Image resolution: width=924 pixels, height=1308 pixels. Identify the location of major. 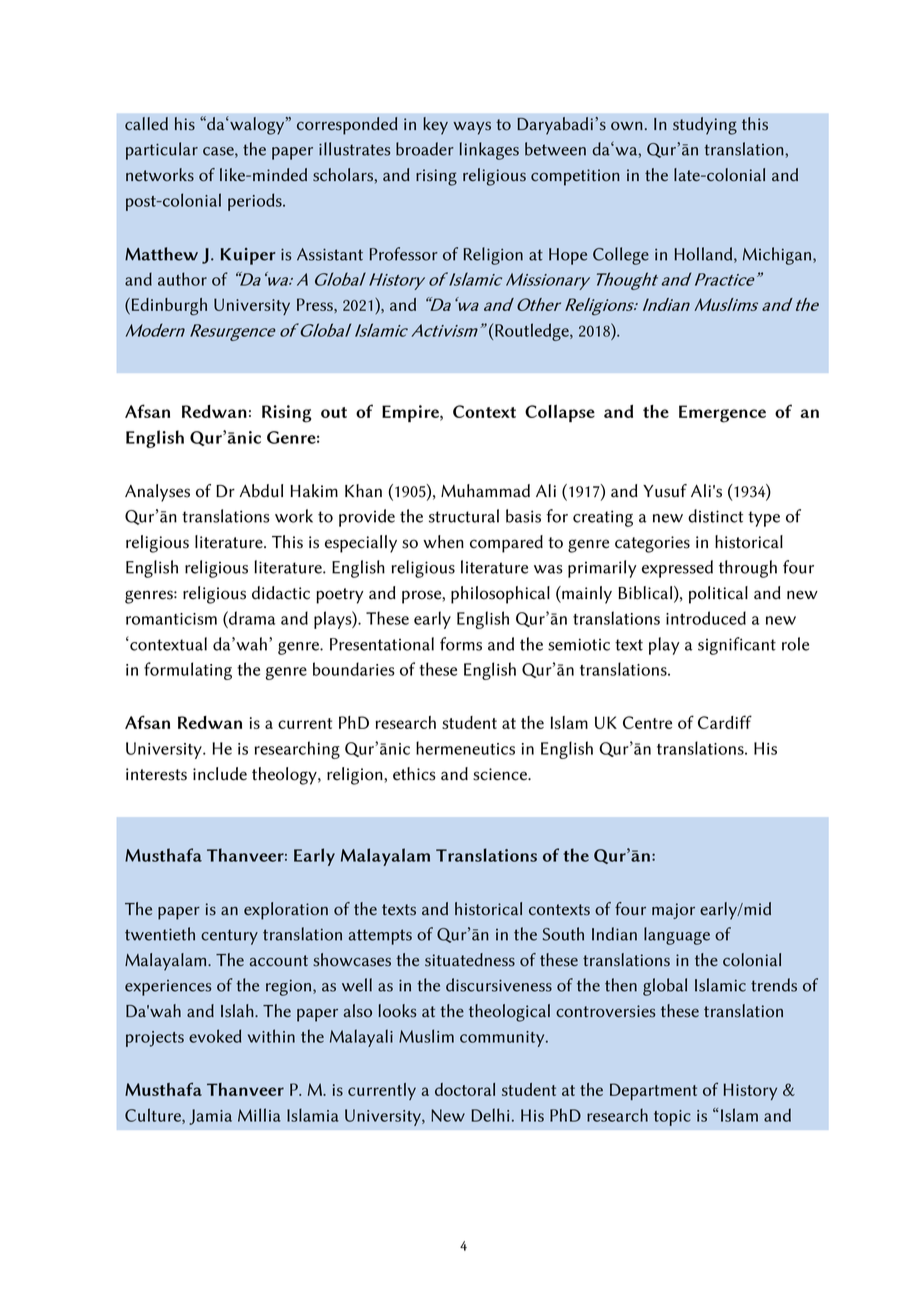
(673, 911).
